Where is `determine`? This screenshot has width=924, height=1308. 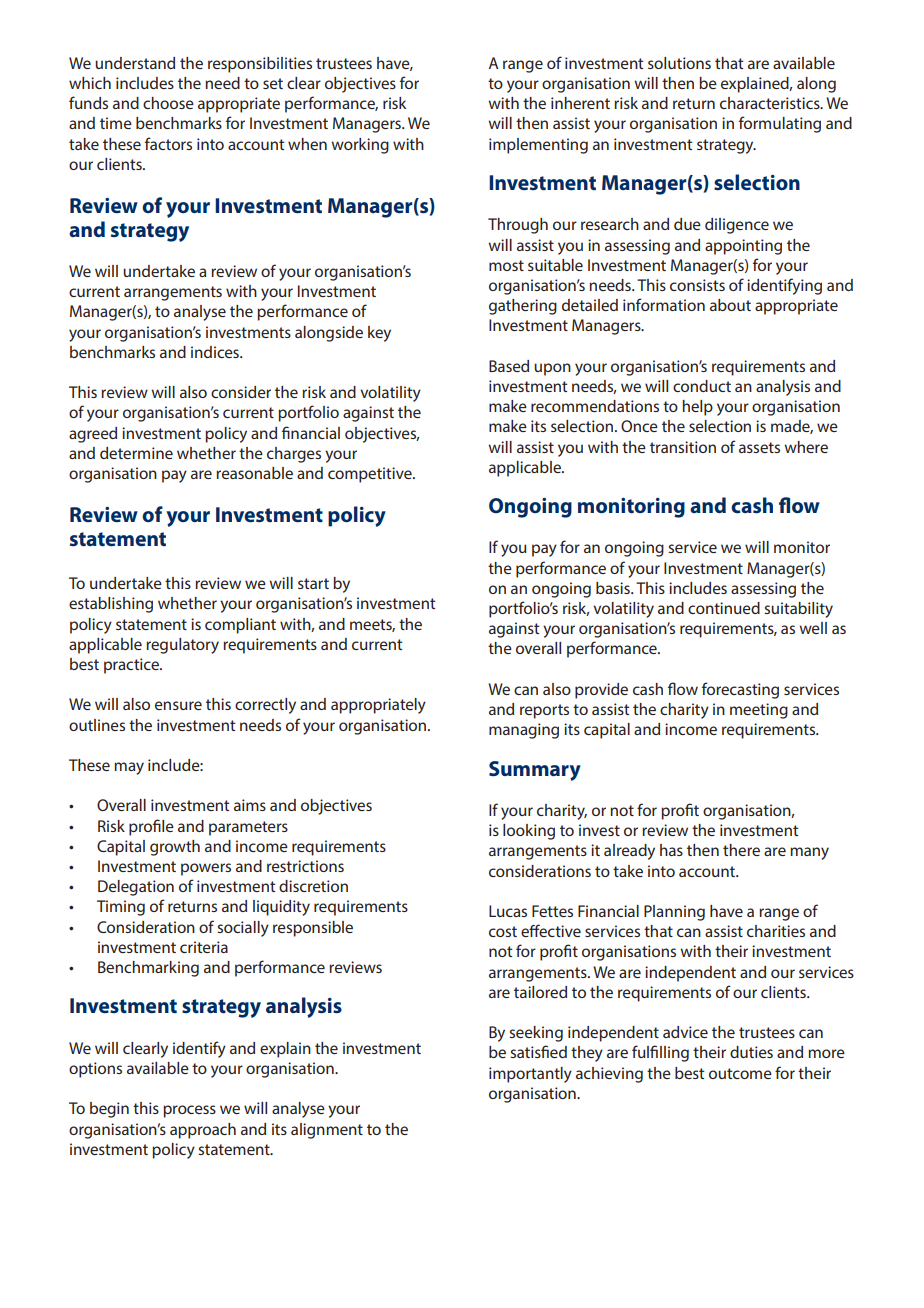
determine is located at coordinates (136, 453).
